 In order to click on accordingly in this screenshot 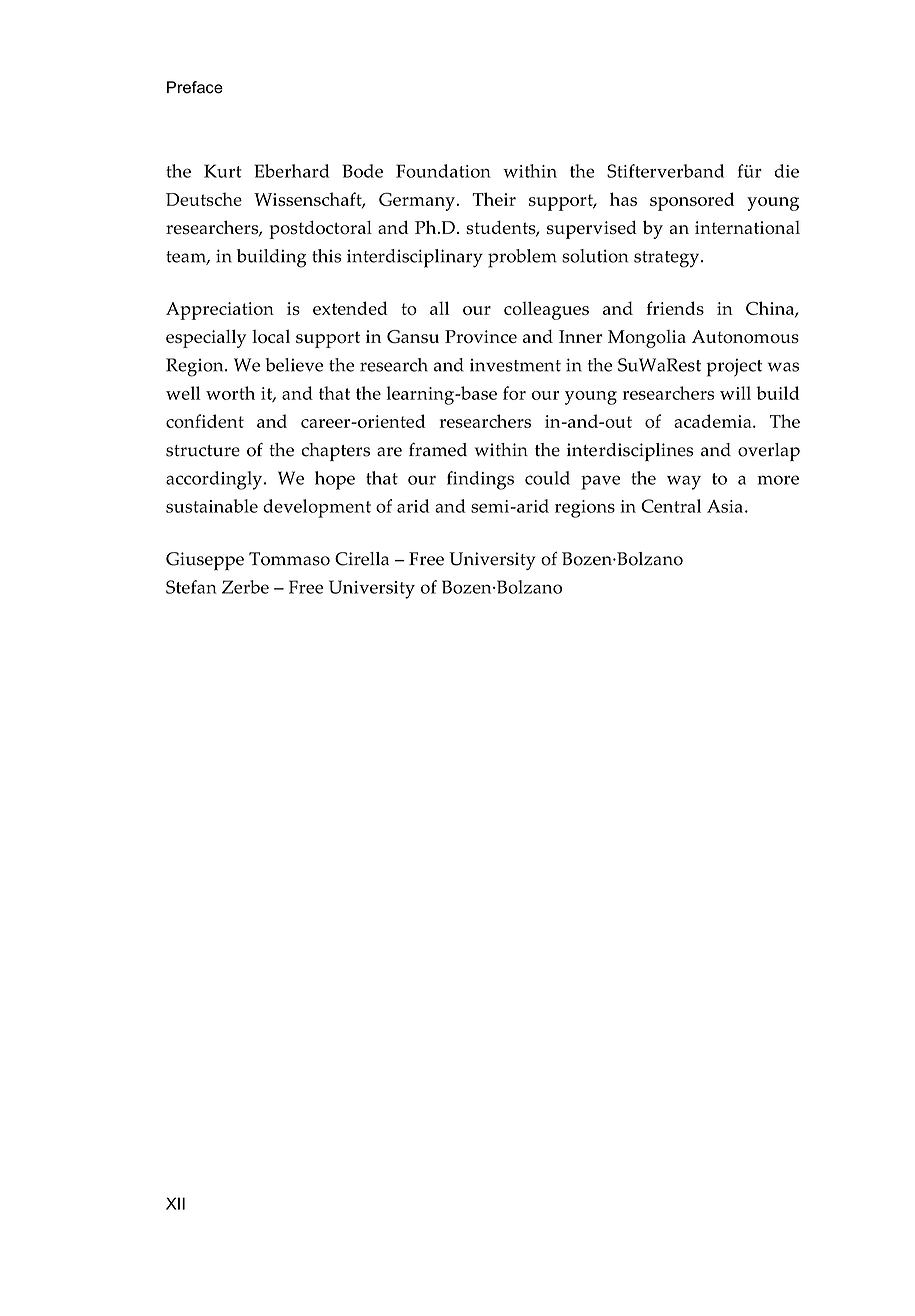, I will do `click(215, 480)`.
